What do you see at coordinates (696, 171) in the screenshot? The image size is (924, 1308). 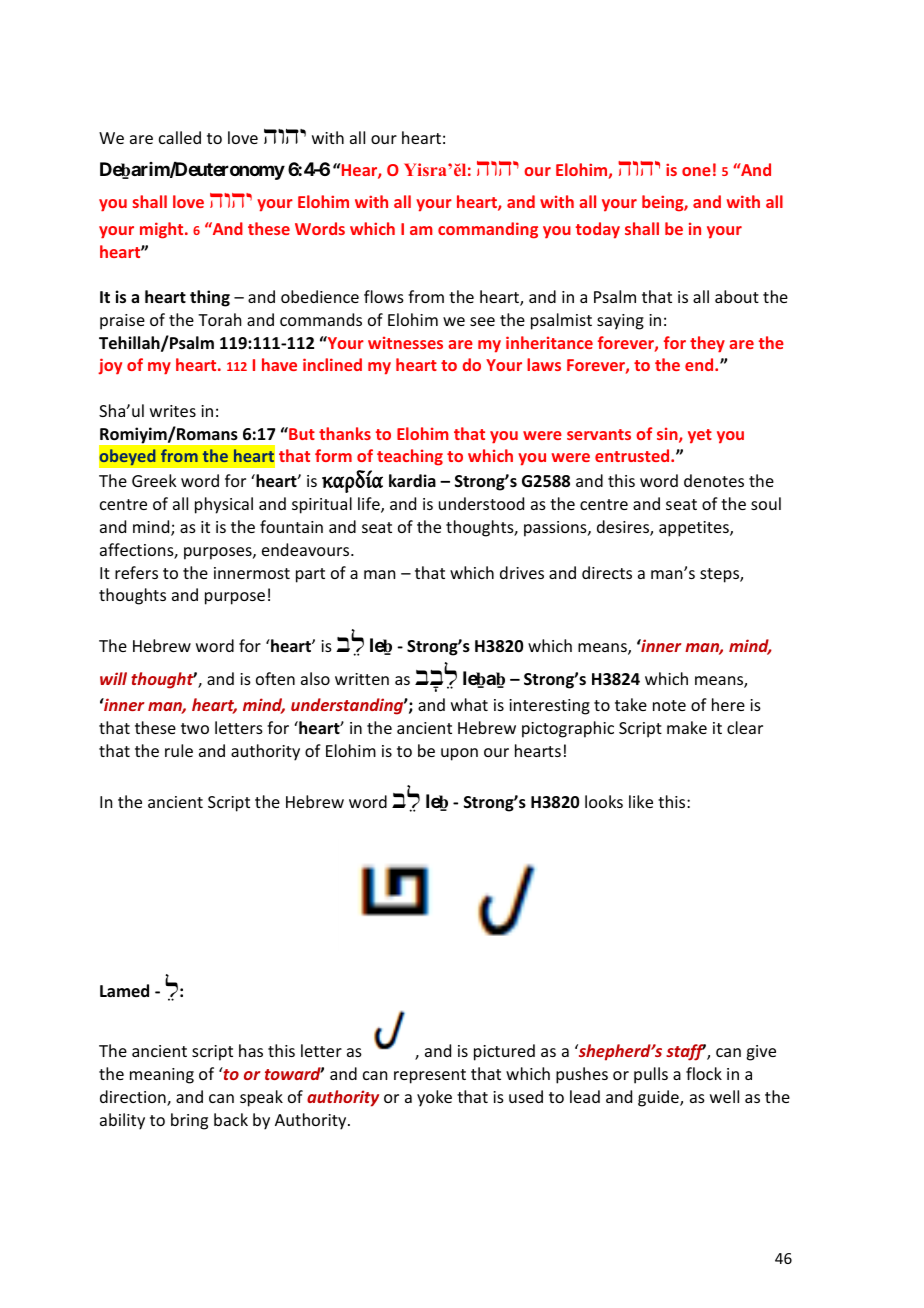 I see `one` at bounding box center [696, 171].
